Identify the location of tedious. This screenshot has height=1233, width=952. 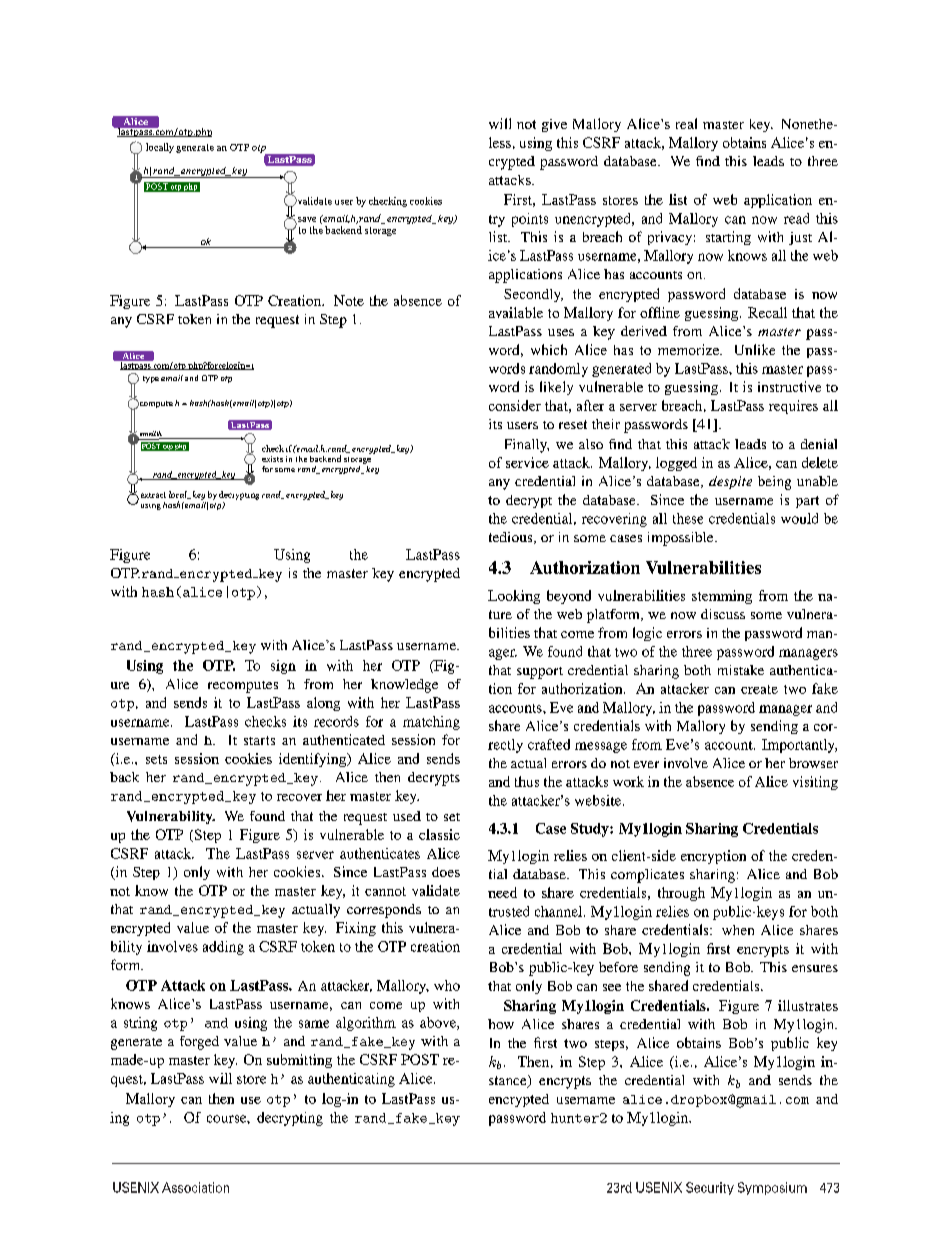
(512, 538).
